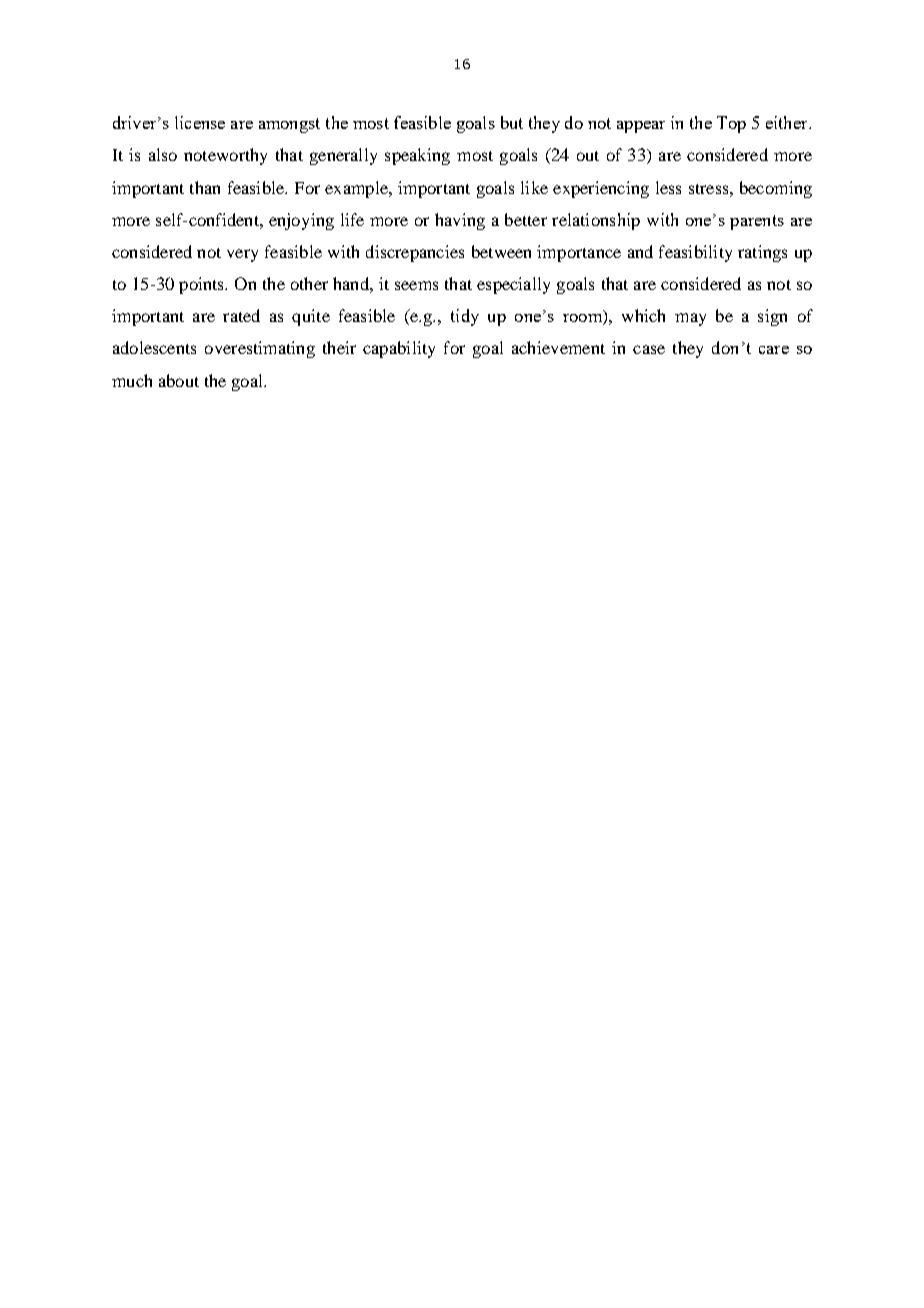 The width and height of the screenshot is (924, 1308). I want to click on care, so click(774, 350).
